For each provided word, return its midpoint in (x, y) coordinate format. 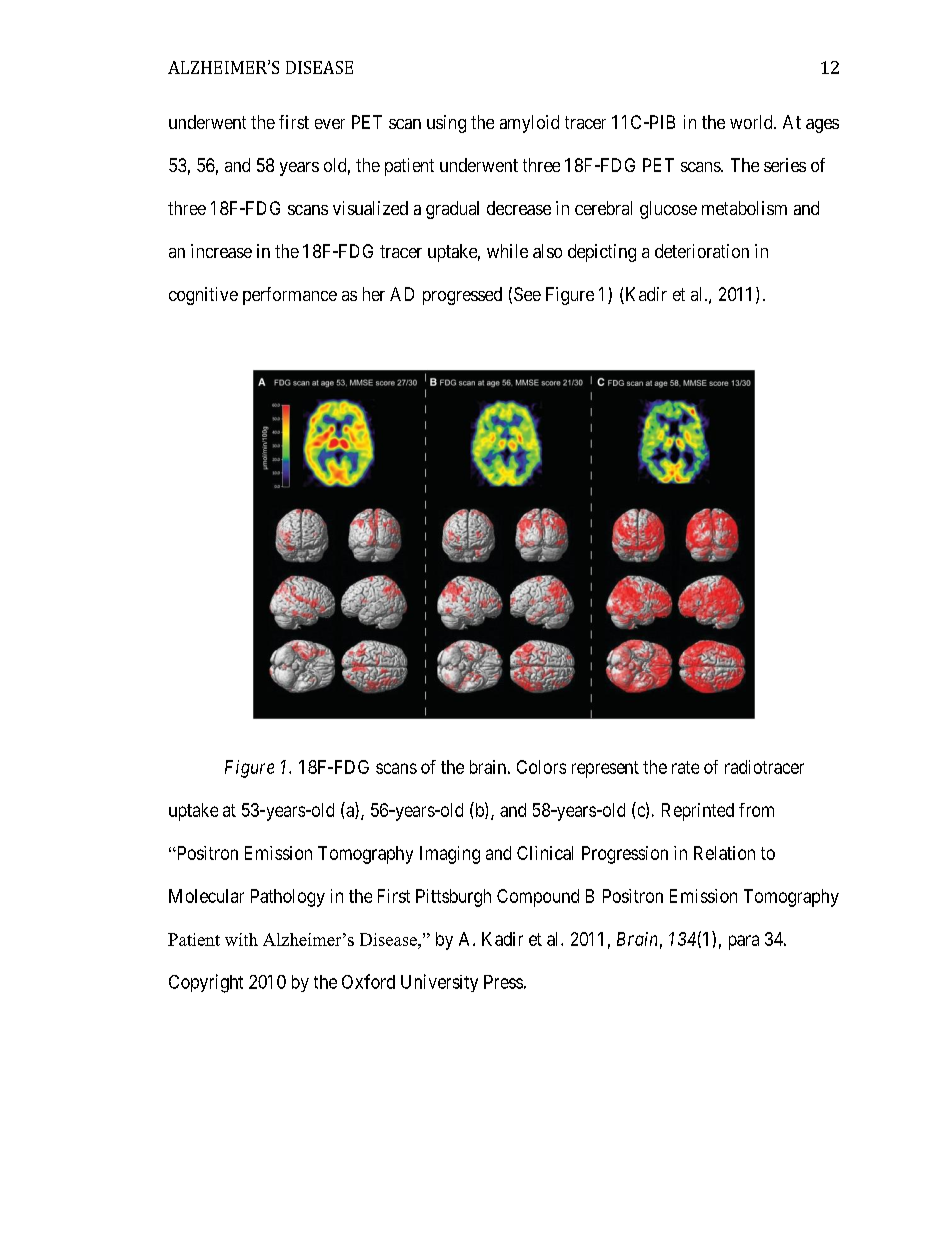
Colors (541, 767)
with (241, 939)
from (756, 810)
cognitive (203, 296)
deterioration (702, 251)
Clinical (545, 853)
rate (685, 767)
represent (605, 769)
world (752, 122)
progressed (462, 296)
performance (290, 296)
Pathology (288, 898)
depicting (602, 253)
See (527, 294)
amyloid (529, 124)
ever (330, 124)
